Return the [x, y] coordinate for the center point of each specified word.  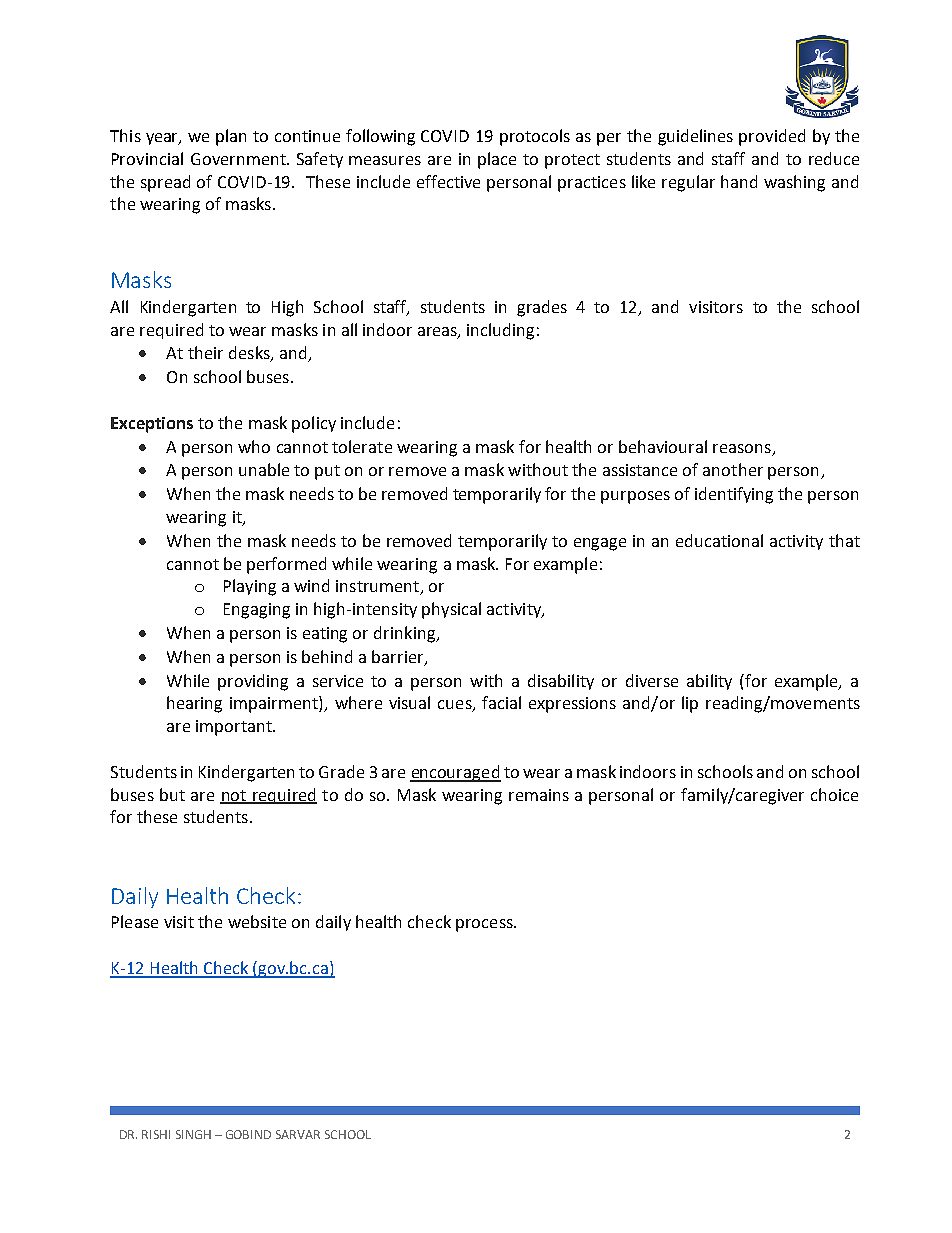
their [205, 352]
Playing [250, 587]
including [500, 331]
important [235, 728]
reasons [742, 448]
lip [690, 704]
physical [451, 610]
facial [501, 702]
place [497, 160]
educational [719, 540]
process [485, 925]
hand [739, 181]
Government [239, 159]
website [257, 921]
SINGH [193, 1134]
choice [834, 794]
